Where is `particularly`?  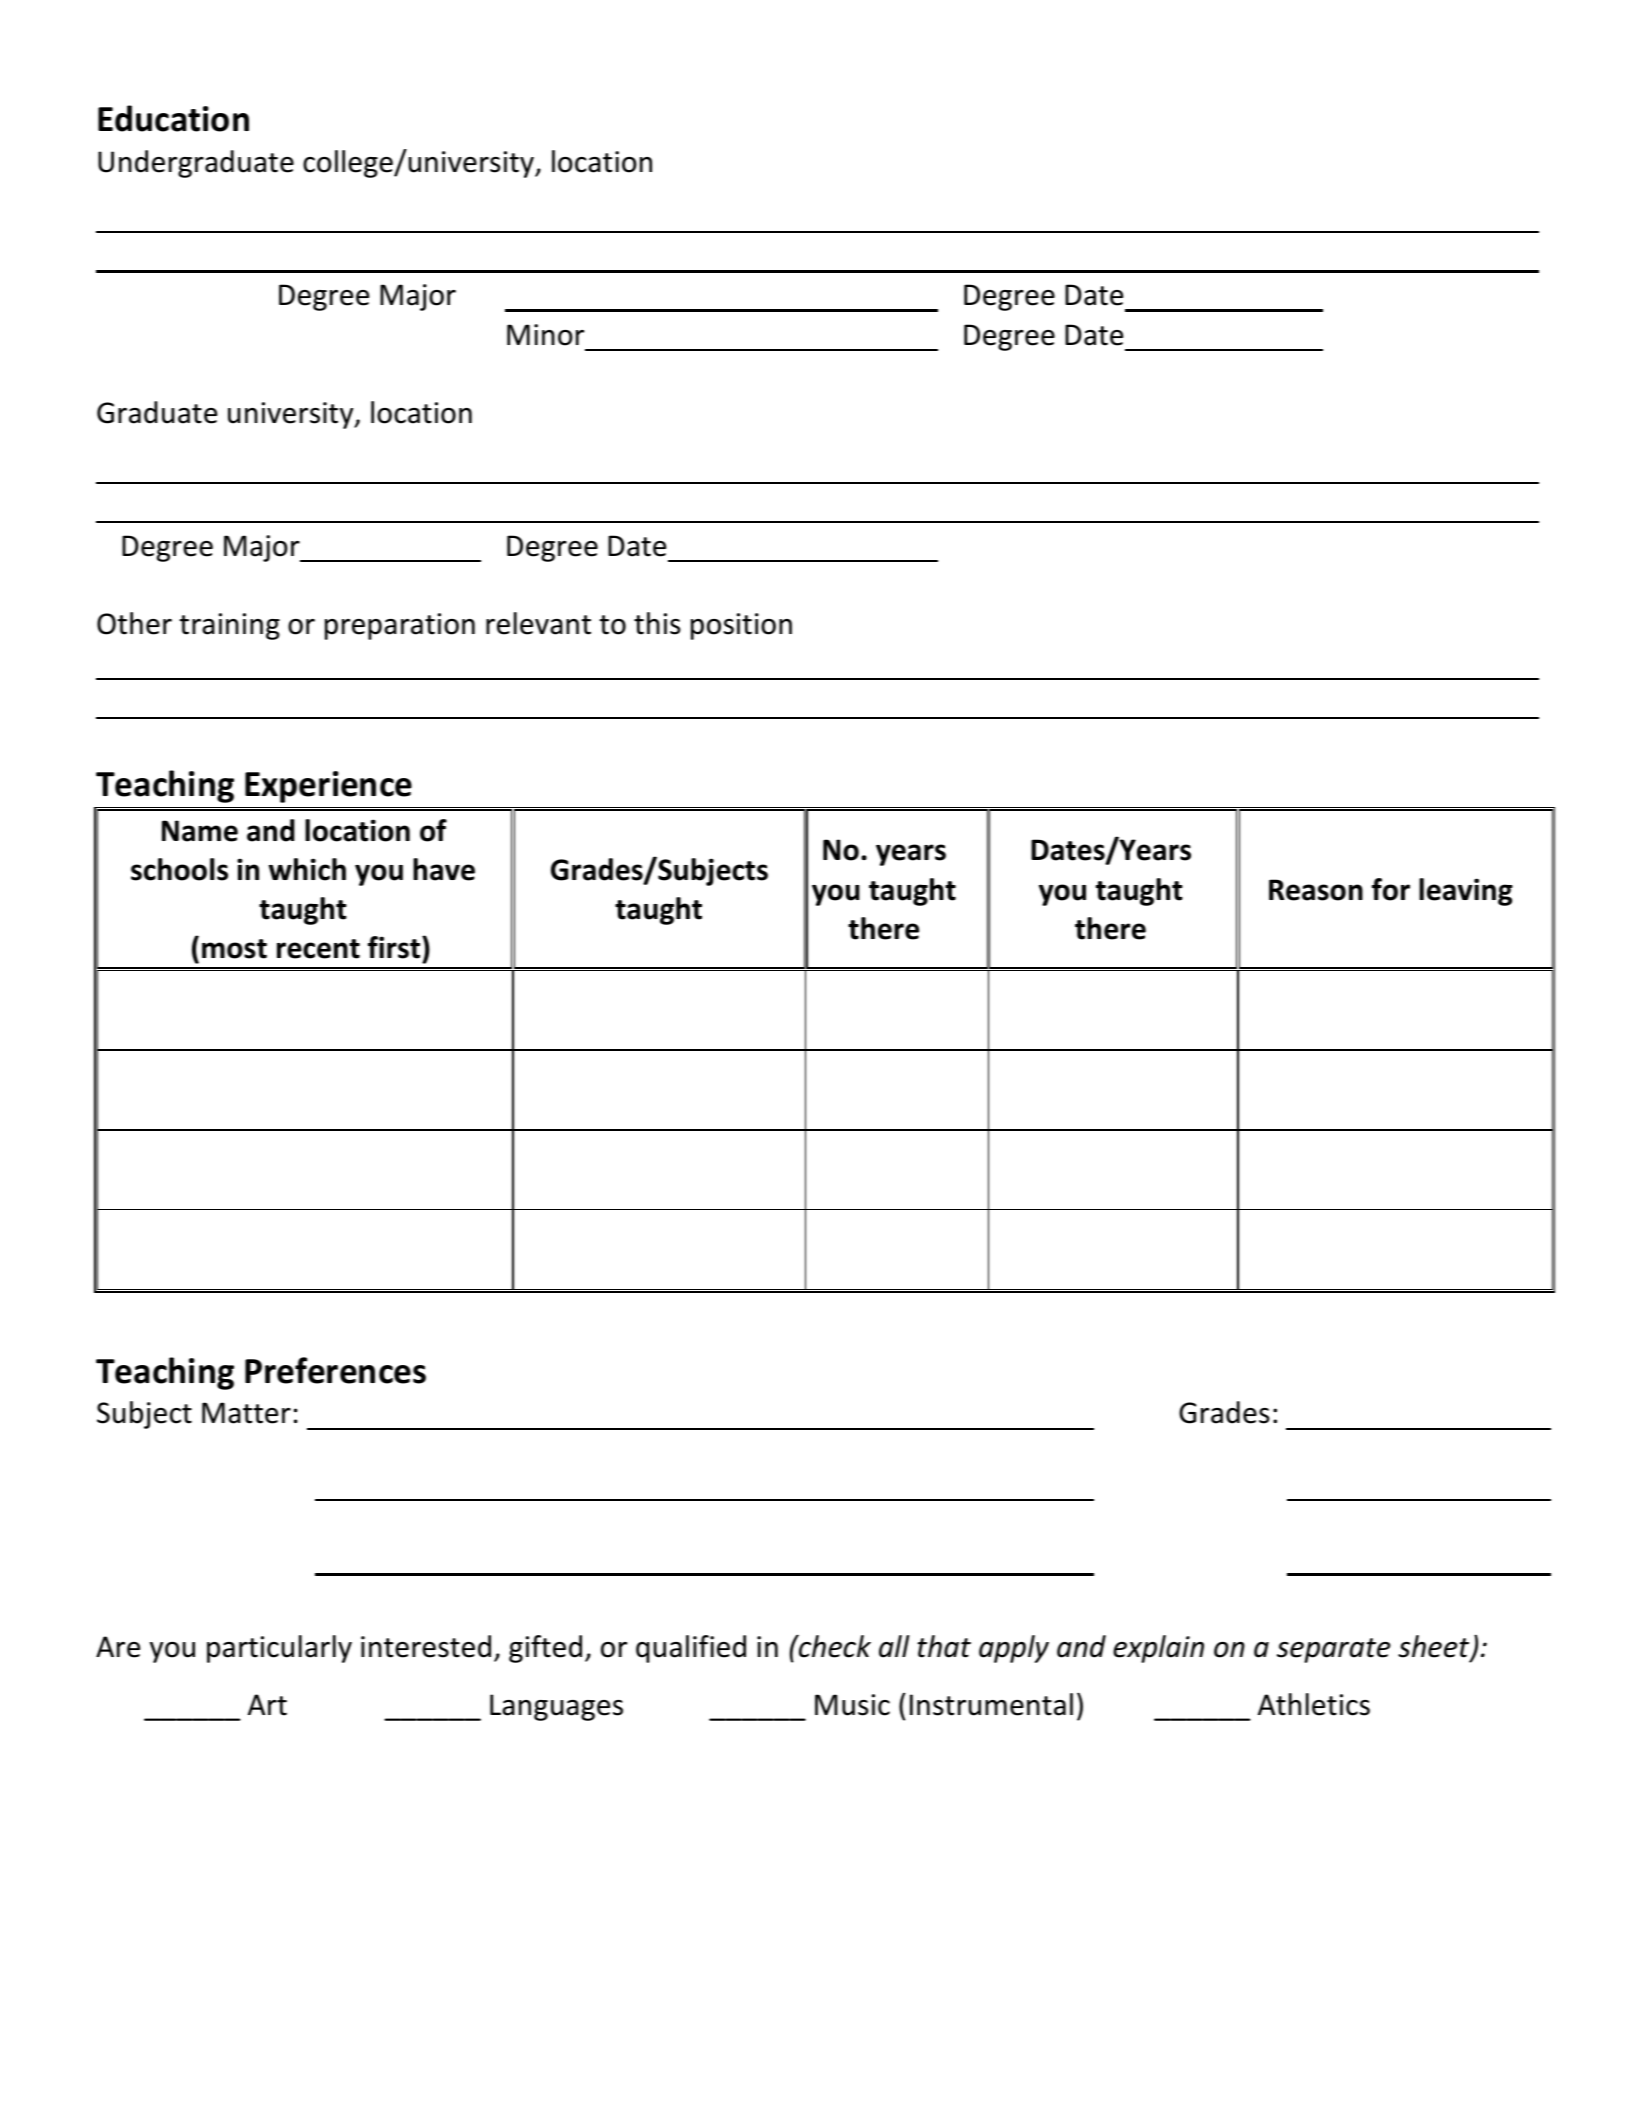
particularly is located at coordinates (279, 1649).
